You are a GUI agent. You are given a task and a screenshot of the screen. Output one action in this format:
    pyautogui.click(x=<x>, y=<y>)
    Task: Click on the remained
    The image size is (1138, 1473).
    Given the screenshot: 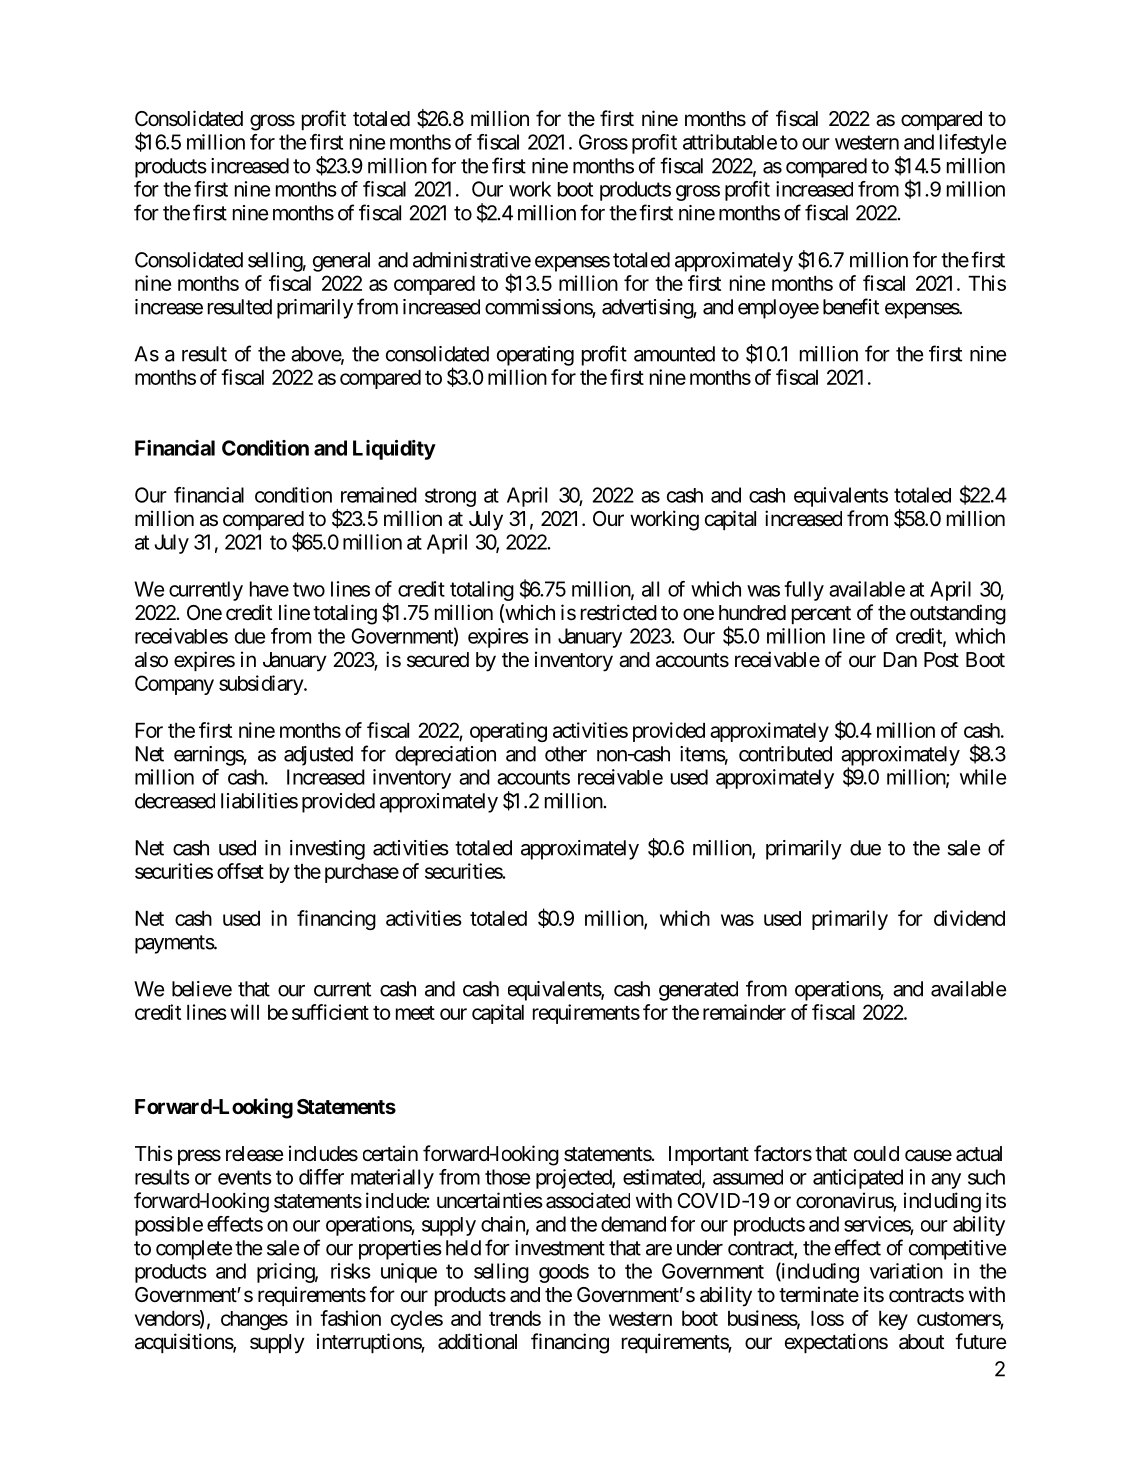 What is the action you would take?
    pyautogui.click(x=379, y=495)
